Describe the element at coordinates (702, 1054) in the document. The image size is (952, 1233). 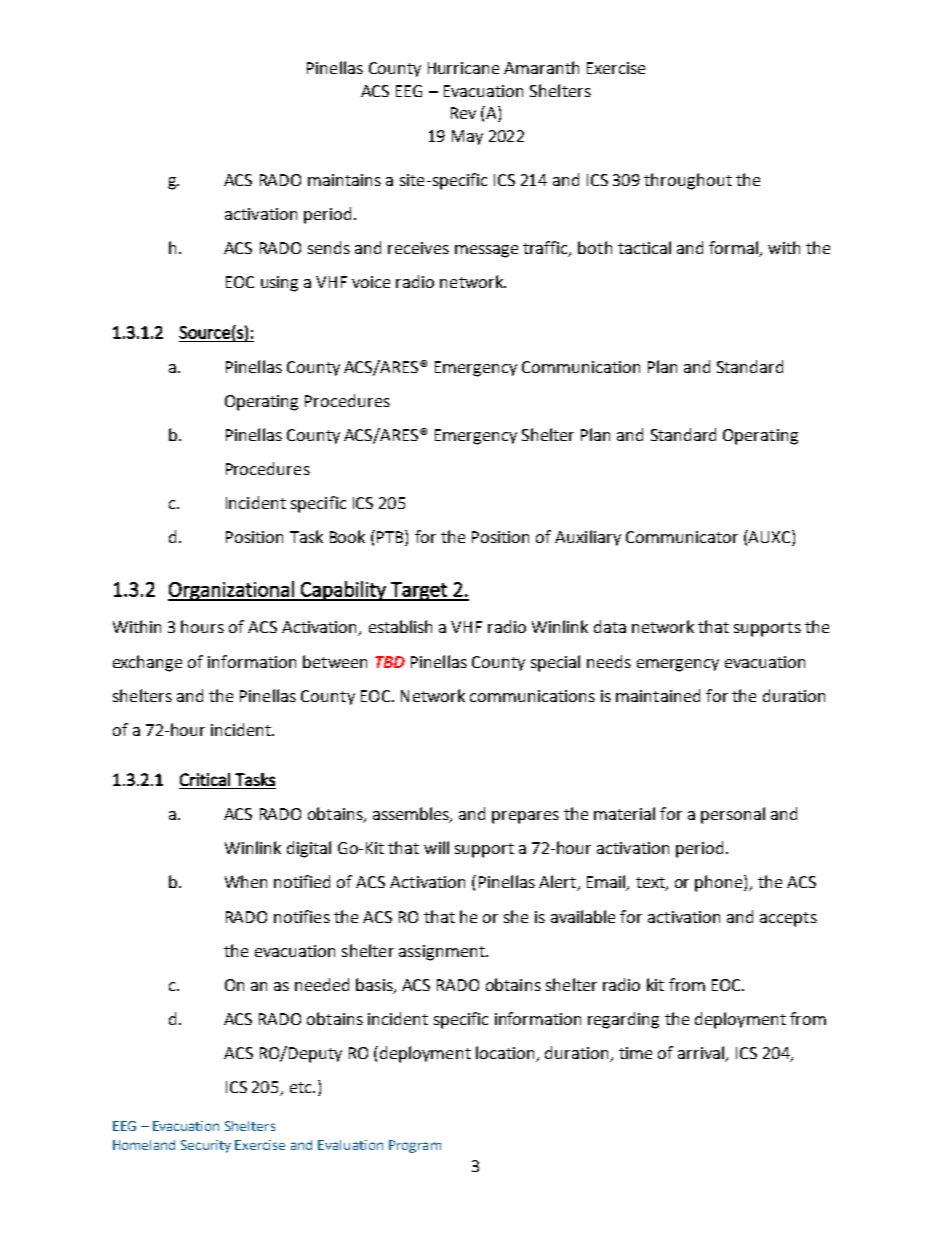
I see `arrival` at that location.
